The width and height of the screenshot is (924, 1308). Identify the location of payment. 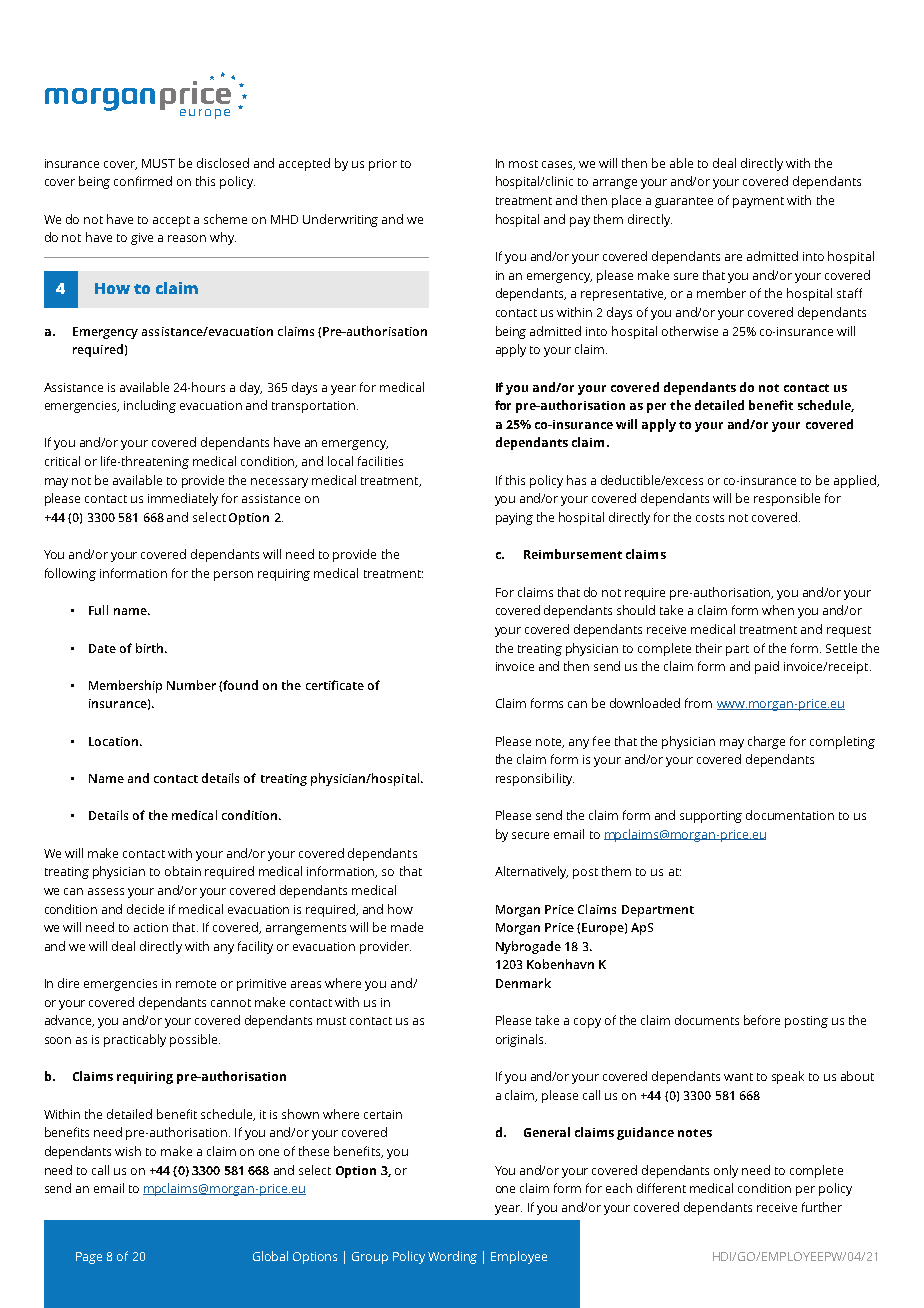
(758, 202).
